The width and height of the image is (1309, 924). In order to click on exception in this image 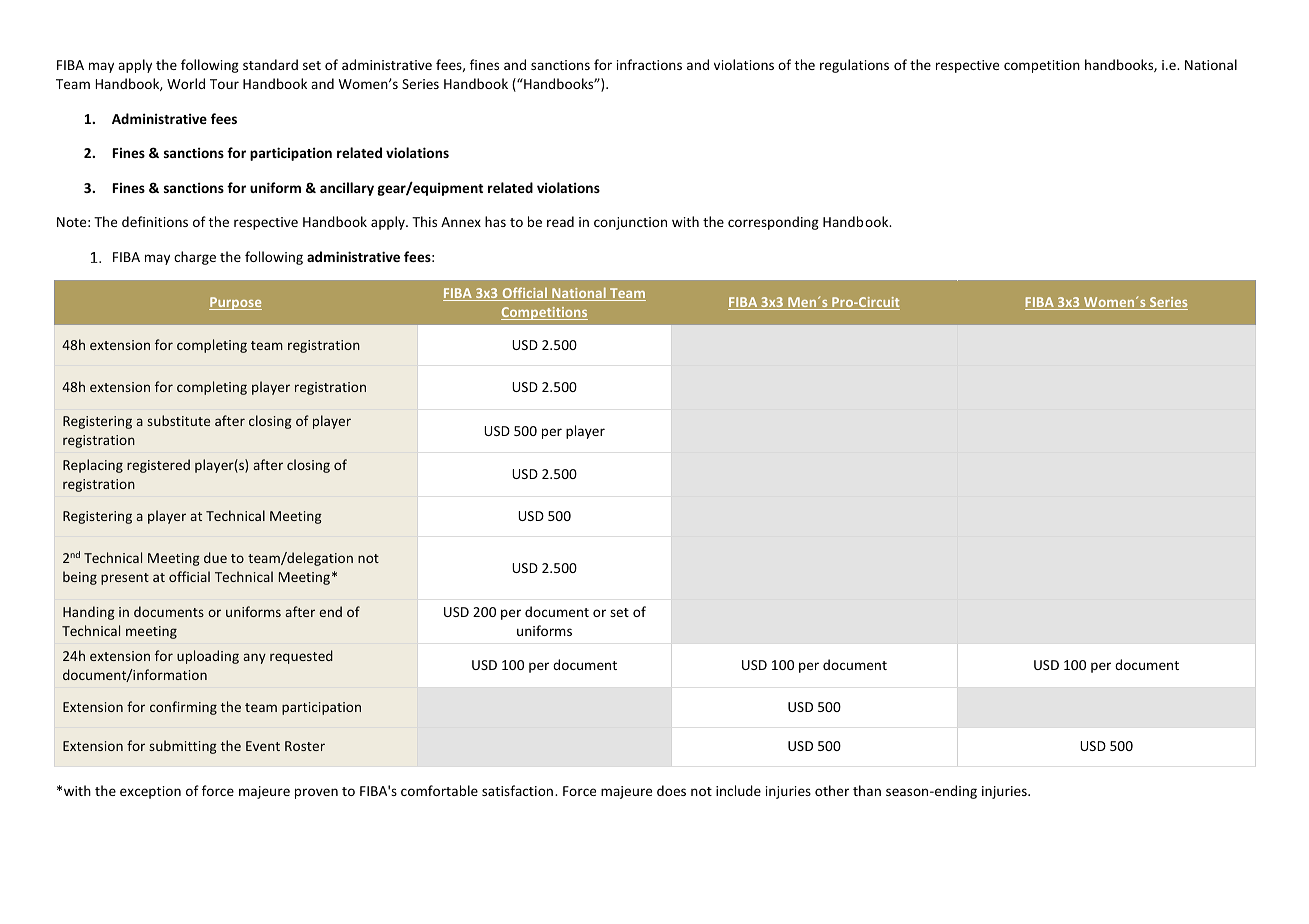, I will do `click(150, 792)`.
